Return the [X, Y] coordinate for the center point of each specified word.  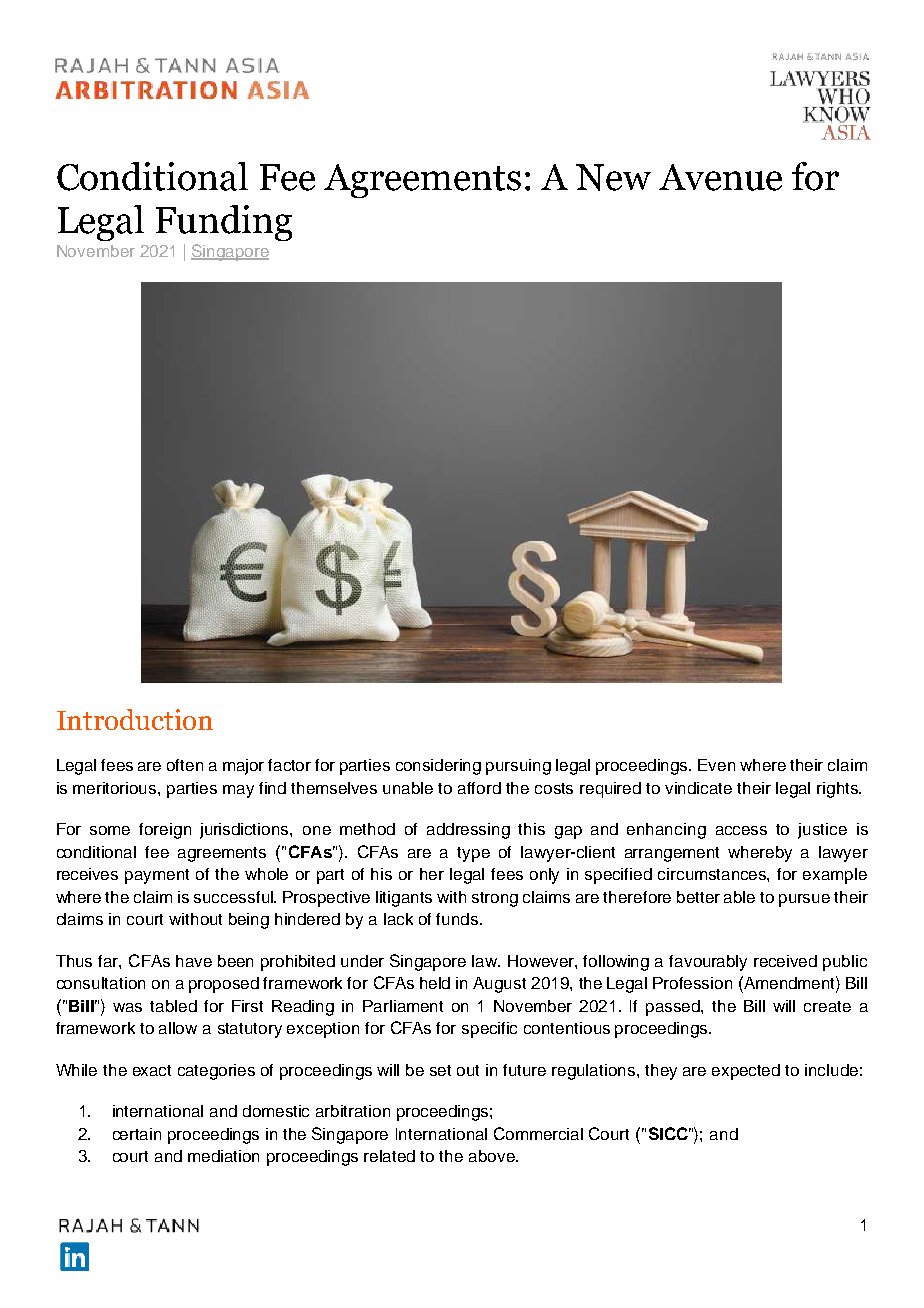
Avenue [720, 177]
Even [716, 765]
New [613, 177]
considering [438, 767]
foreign [165, 831]
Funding [224, 223]
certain [137, 1134]
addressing [468, 831]
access [741, 830]
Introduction [135, 719]
